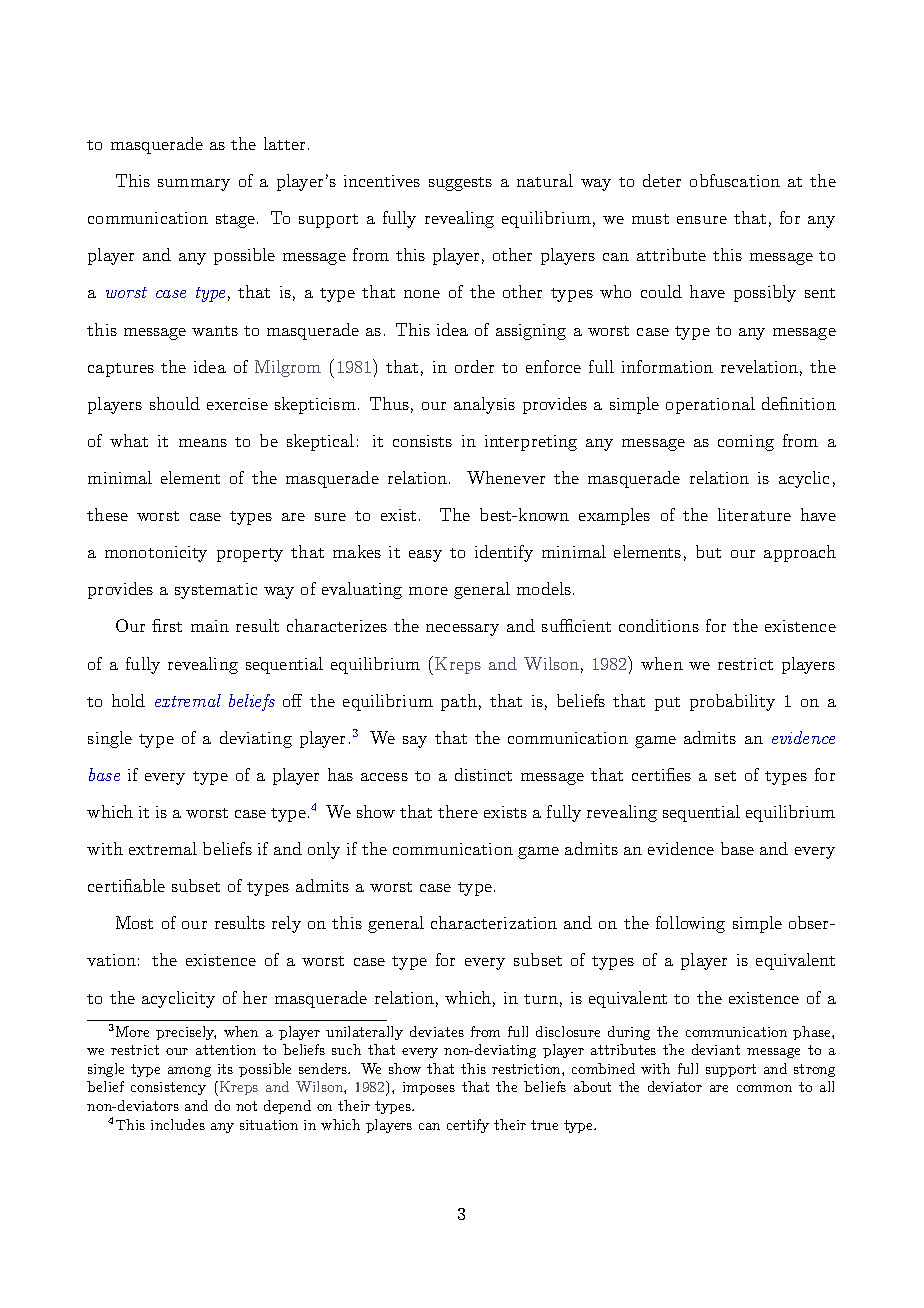 The image size is (924, 1308). What do you see at coordinates (460, 184) in the page?
I see `suggests` at bounding box center [460, 184].
